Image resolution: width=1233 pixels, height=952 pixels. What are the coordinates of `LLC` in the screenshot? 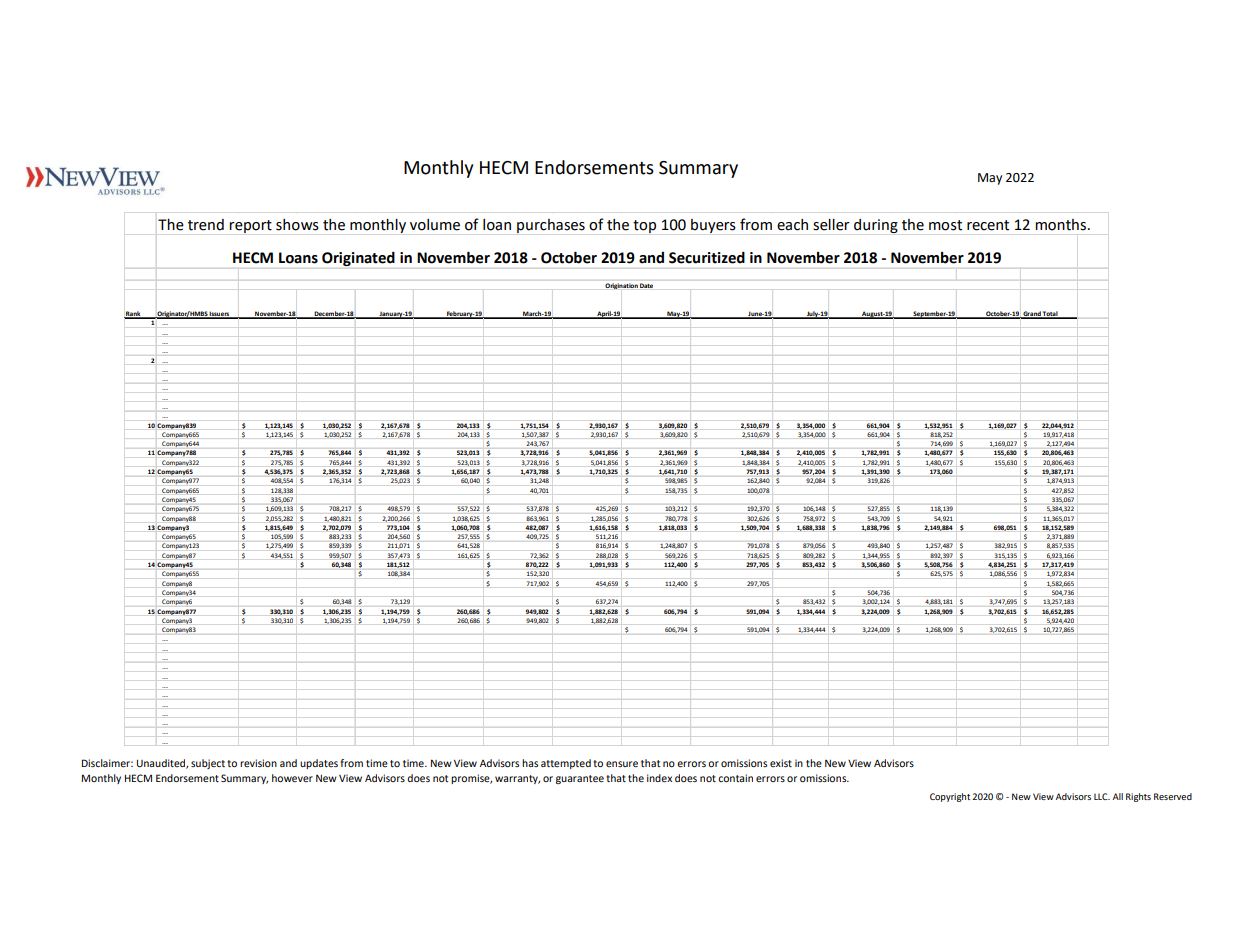 It's located at (1102, 796).
